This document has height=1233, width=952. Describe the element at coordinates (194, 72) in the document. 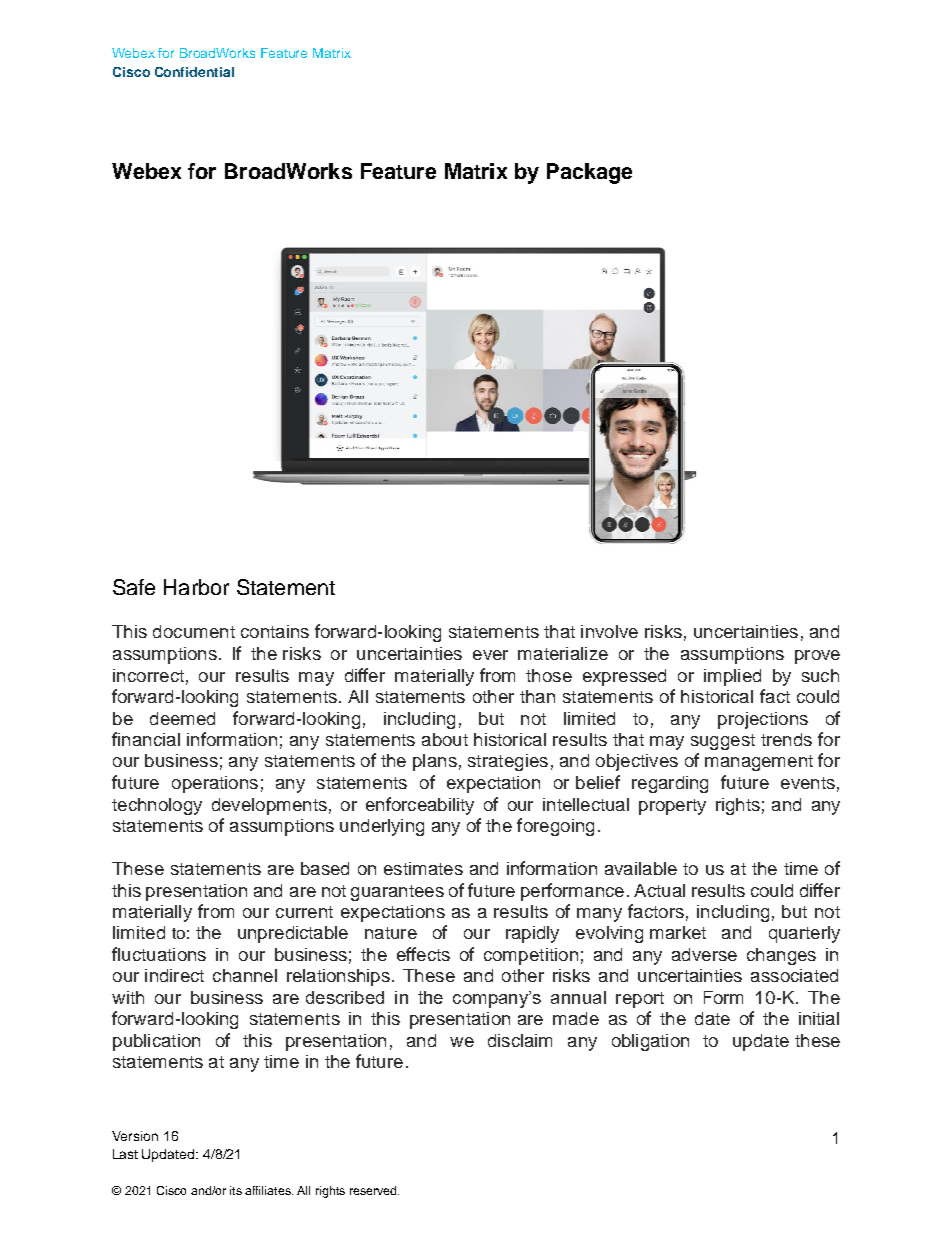

I see `Confidential` at that location.
